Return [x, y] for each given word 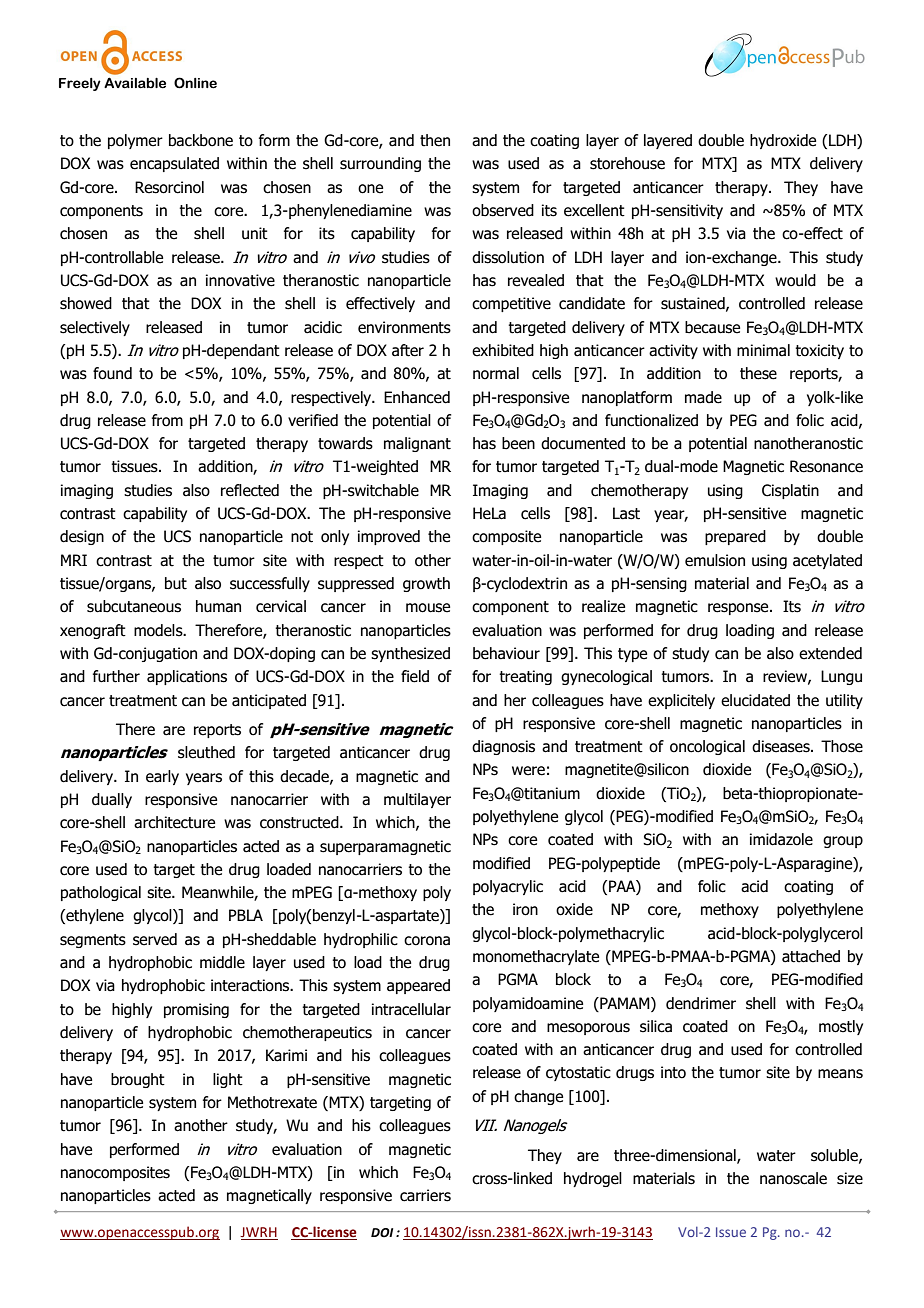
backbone [201, 140]
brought [138, 1080]
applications [187, 677]
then [435, 140]
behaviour [506, 653]
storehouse [627, 163]
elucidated [755, 700]
